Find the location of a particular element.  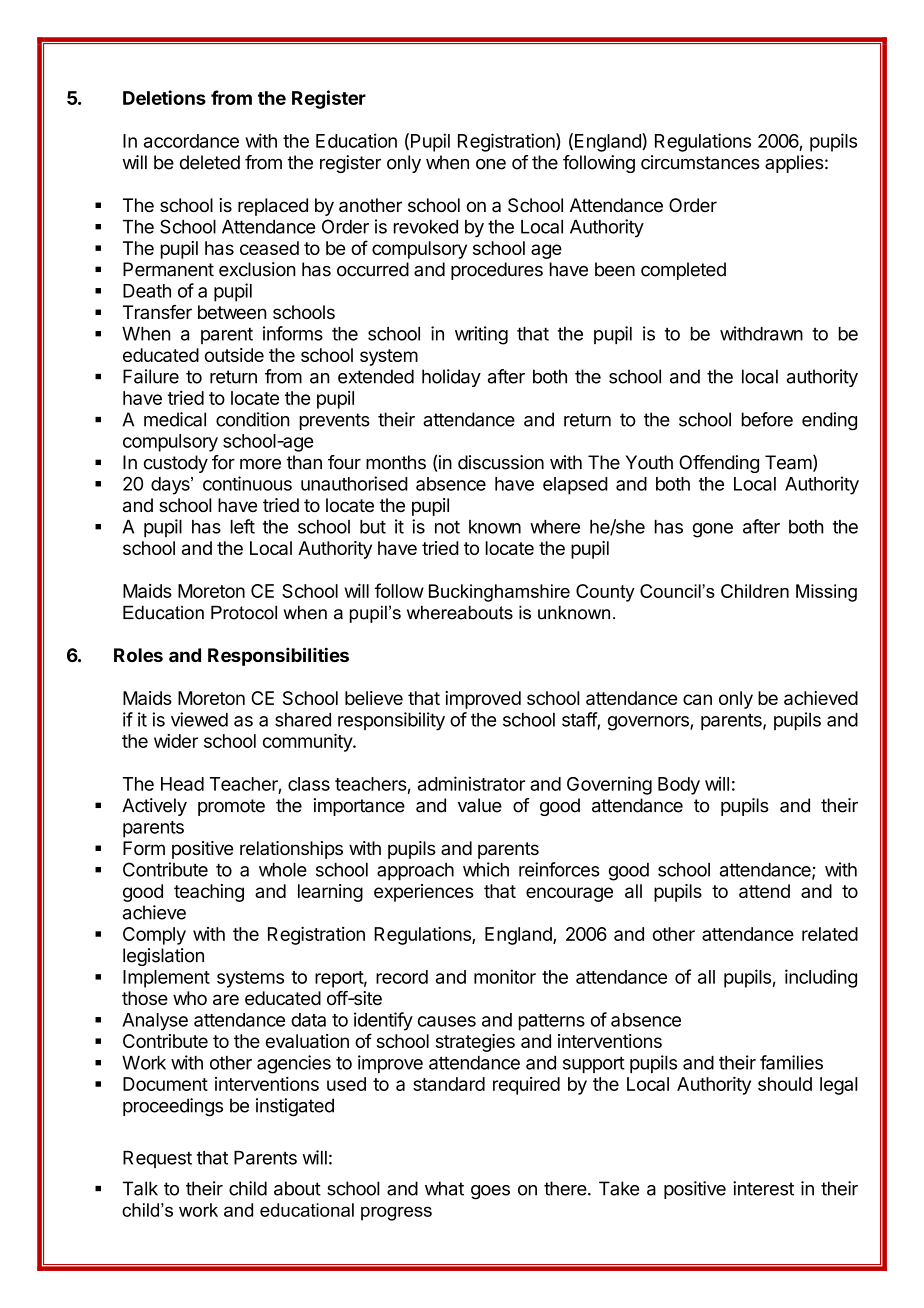

which is located at coordinates (486, 869).
